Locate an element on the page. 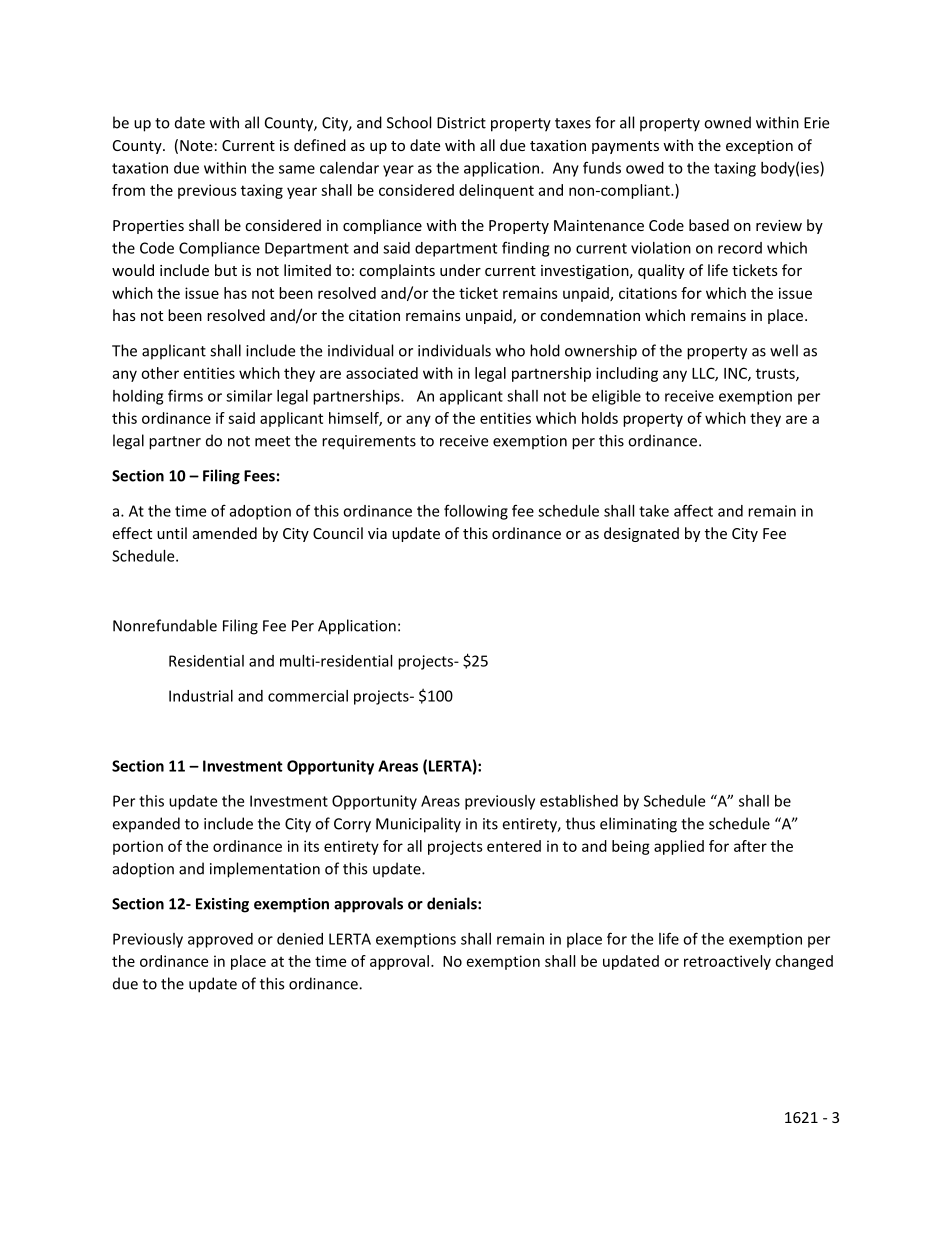 This page has width=952, height=1233. exception is located at coordinates (759, 147).
